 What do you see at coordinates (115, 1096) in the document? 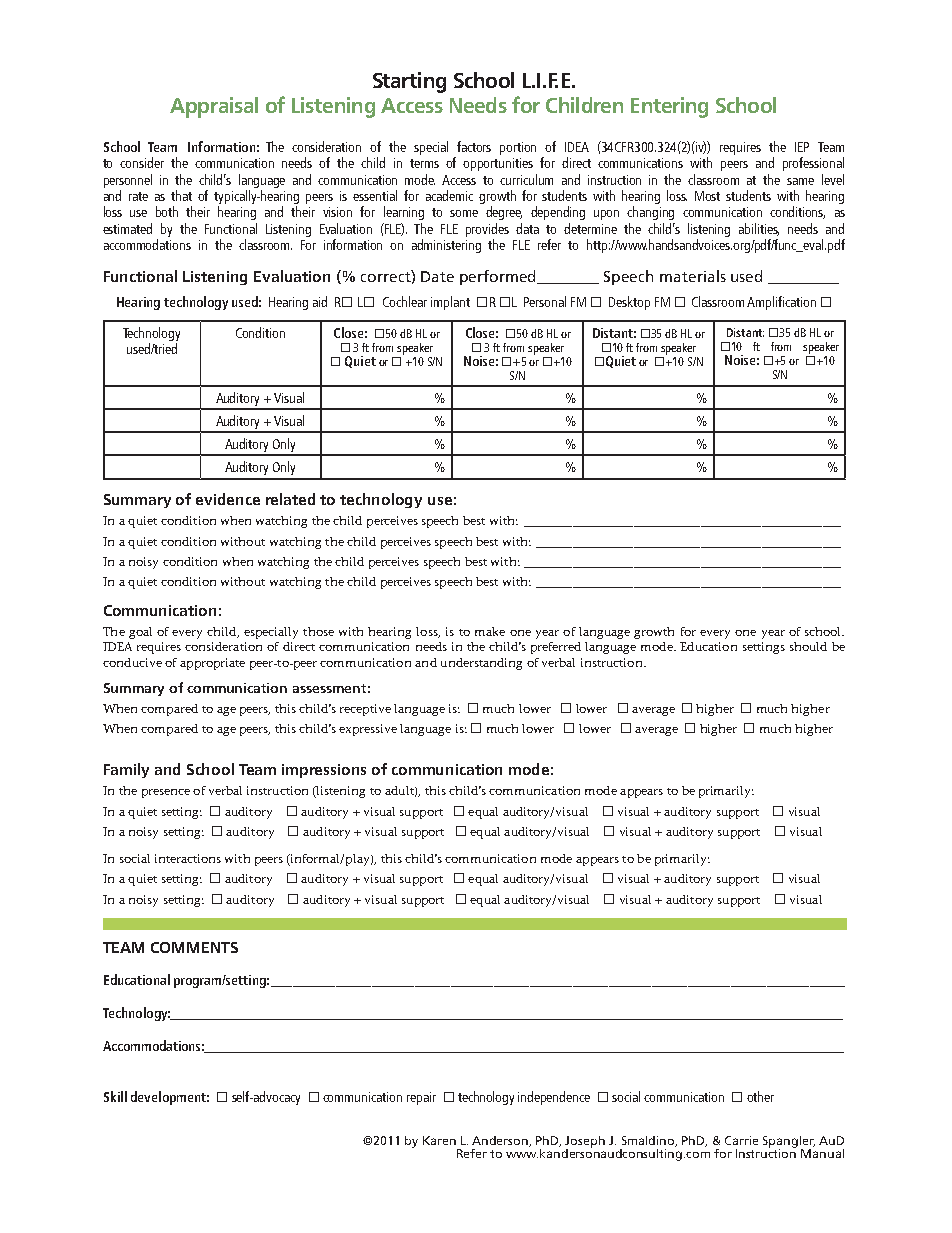
I see `Skill` at bounding box center [115, 1096].
